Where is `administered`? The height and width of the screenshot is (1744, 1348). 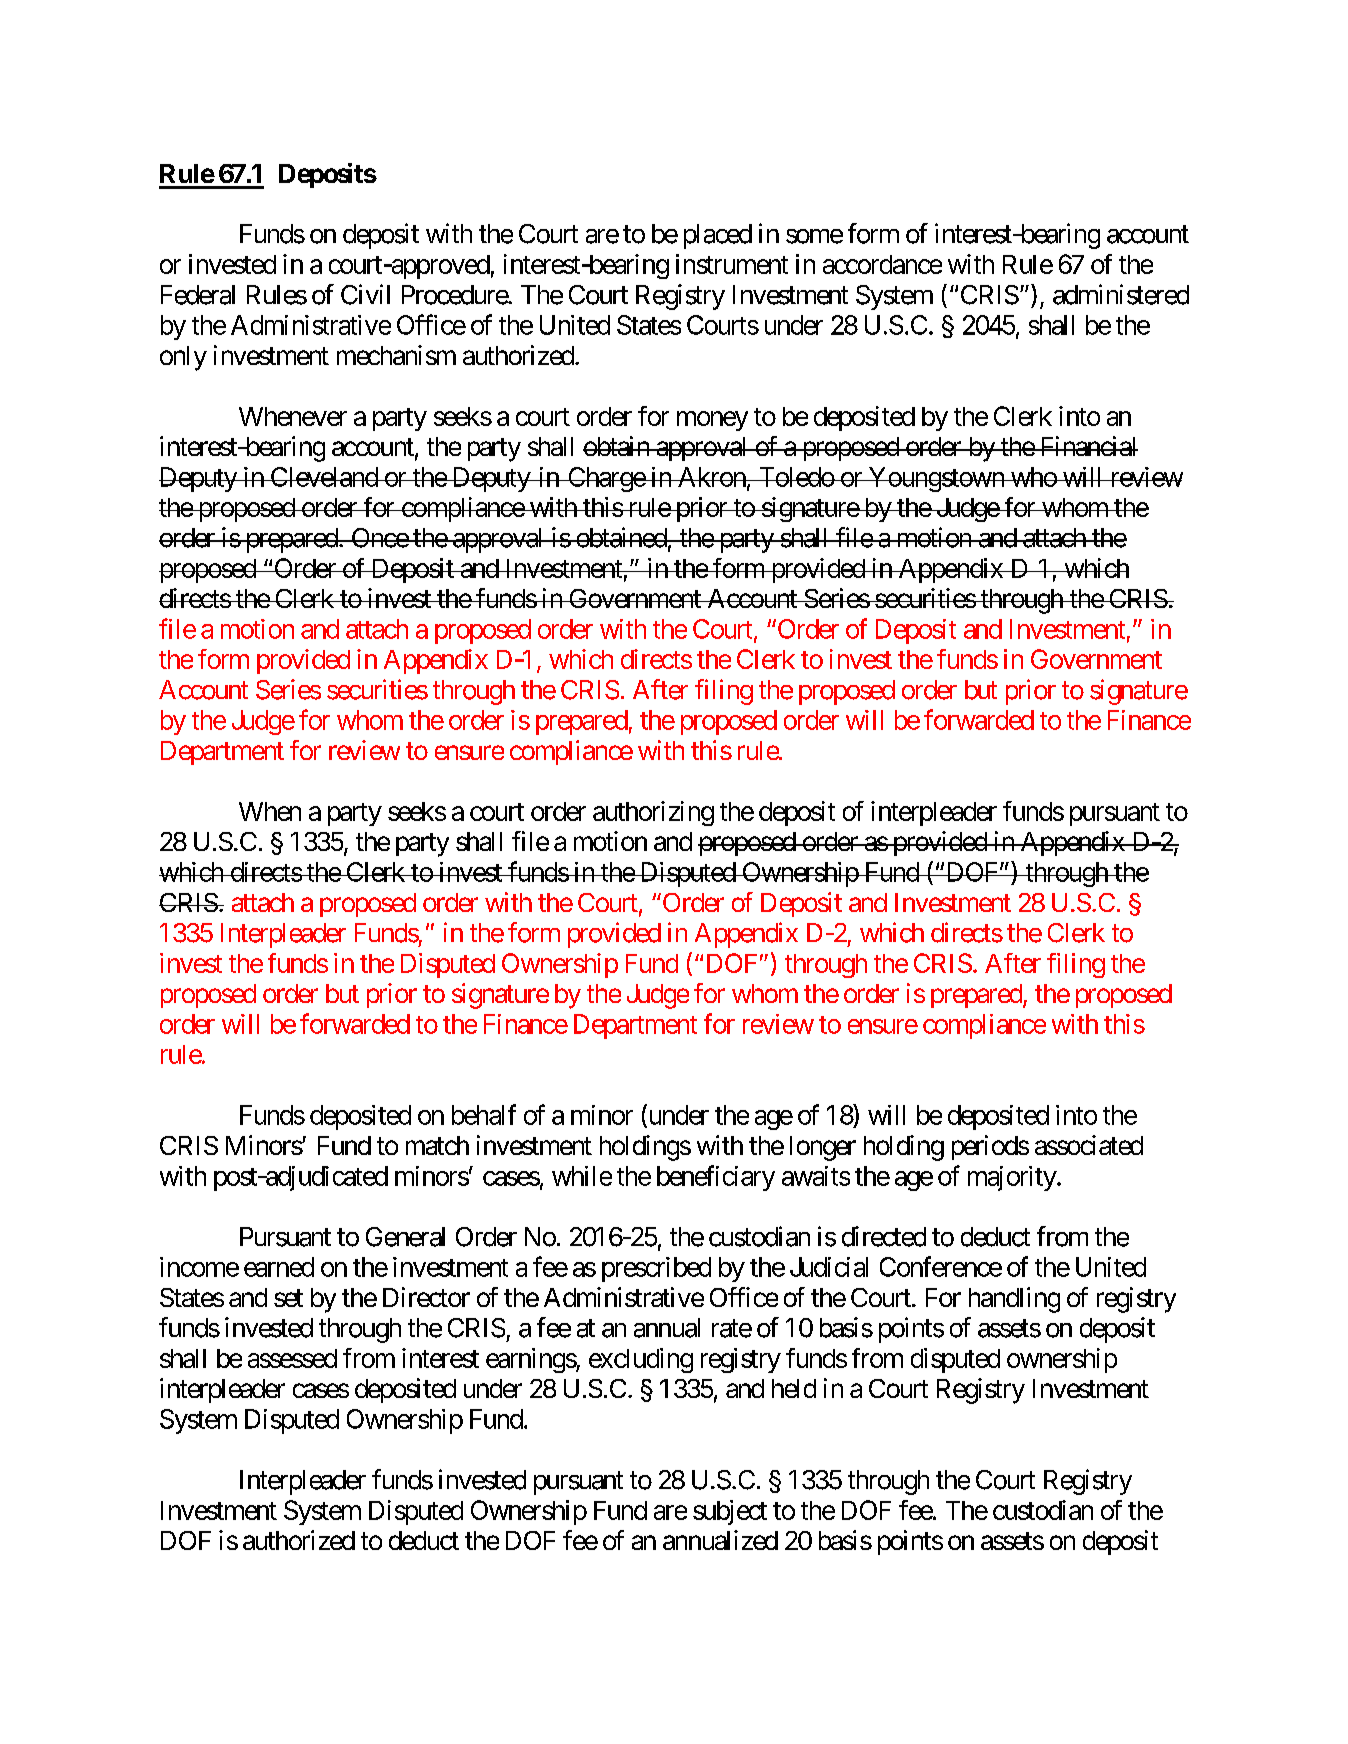
administered is located at coordinates (1121, 294).
